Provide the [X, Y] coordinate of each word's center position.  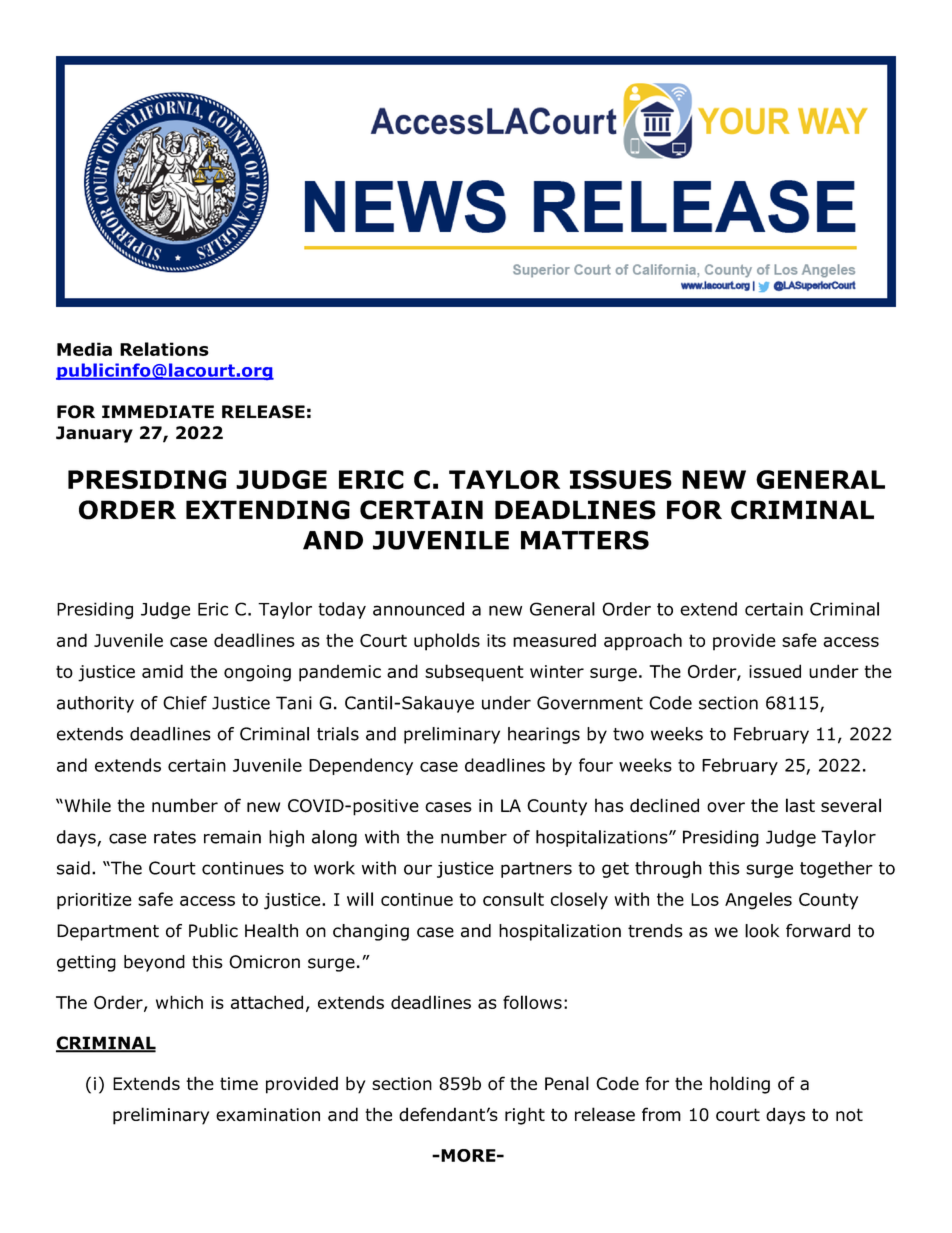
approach [643, 642]
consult [513, 899]
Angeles [758, 901]
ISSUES [621, 479]
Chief [185, 703]
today [342, 610]
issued [775, 671]
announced [418, 609]
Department [108, 932]
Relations [164, 349]
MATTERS [585, 540]
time [239, 1083]
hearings [544, 735]
